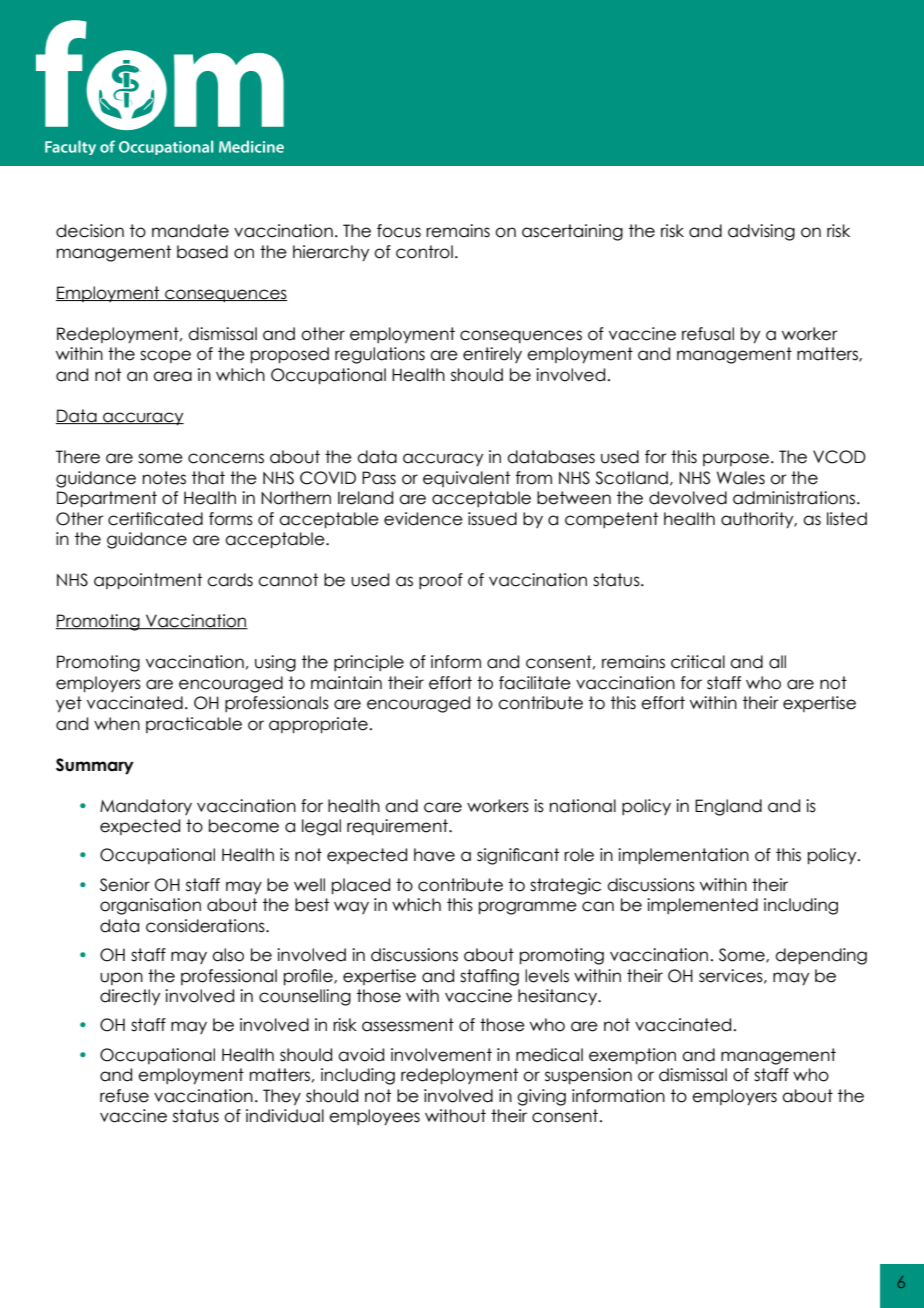  I want to click on involvement, so click(441, 1055).
